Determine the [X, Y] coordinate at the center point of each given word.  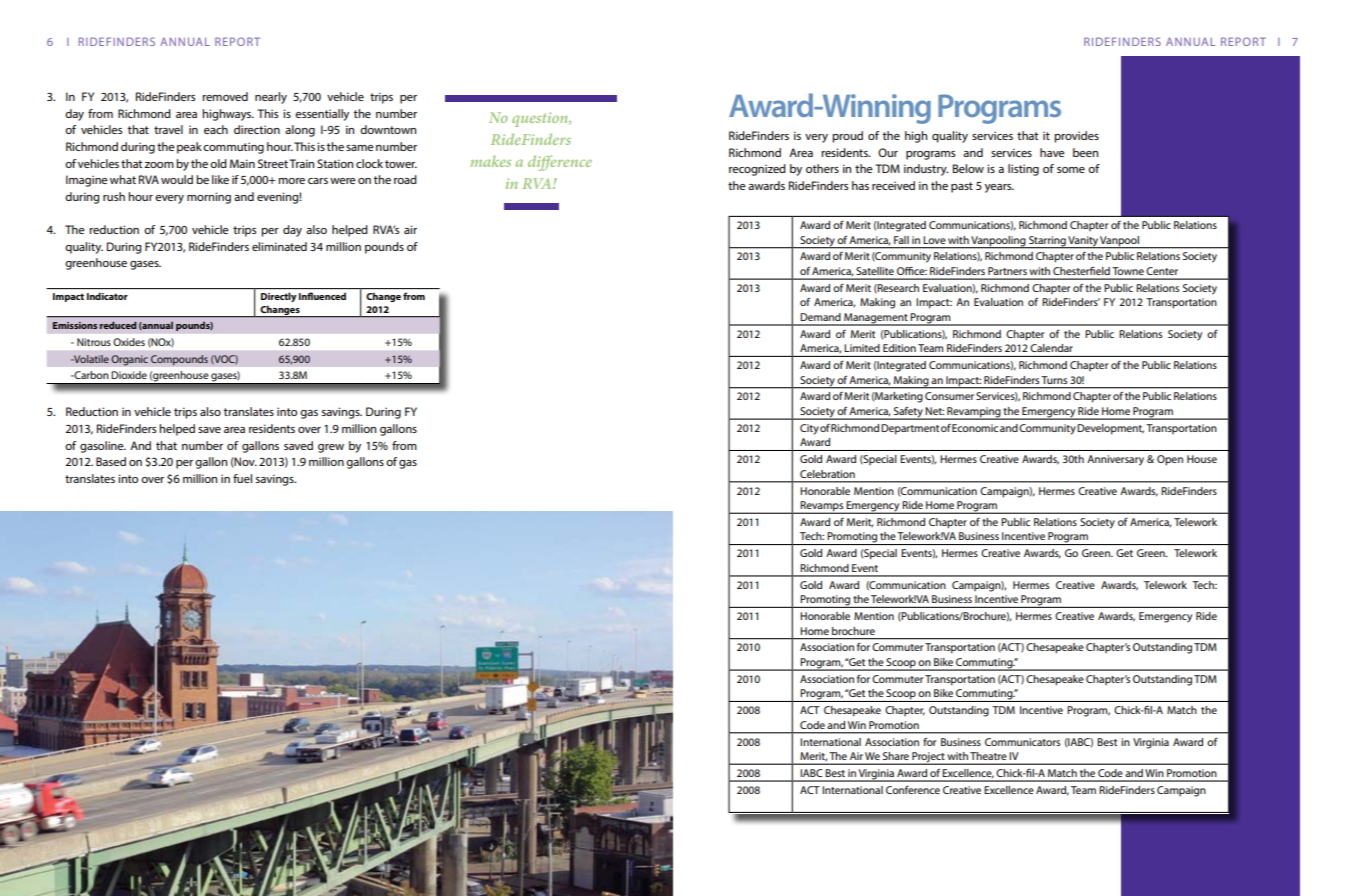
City [809, 429]
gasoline [103, 447]
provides [1076, 137]
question [541, 119]
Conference [913, 790]
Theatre [988, 756]
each [216, 129]
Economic [975, 428]
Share [896, 756]
